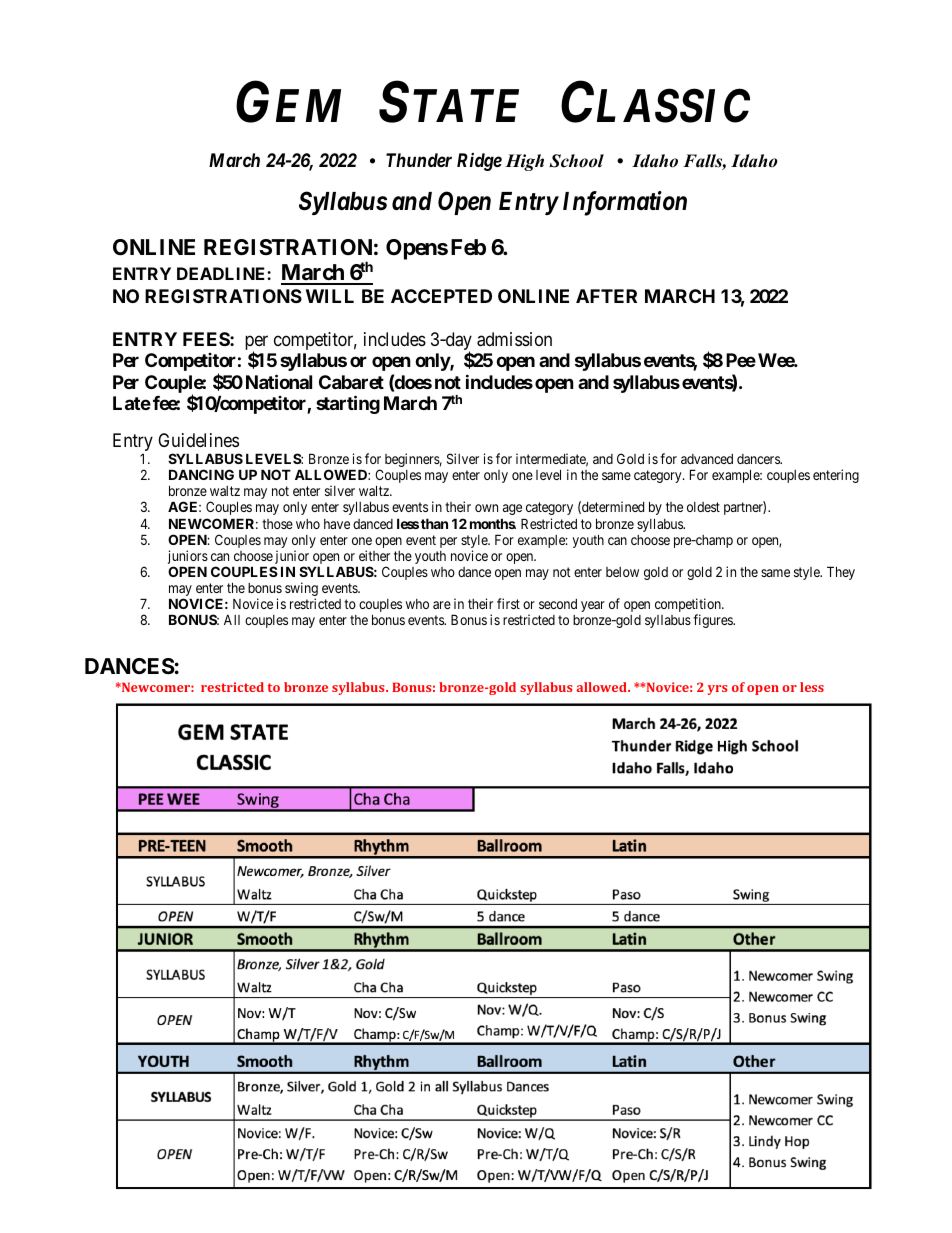 The width and height of the document is (952, 1233). Describe the element at coordinates (625, 203) in the document. I see `Information` at that location.
